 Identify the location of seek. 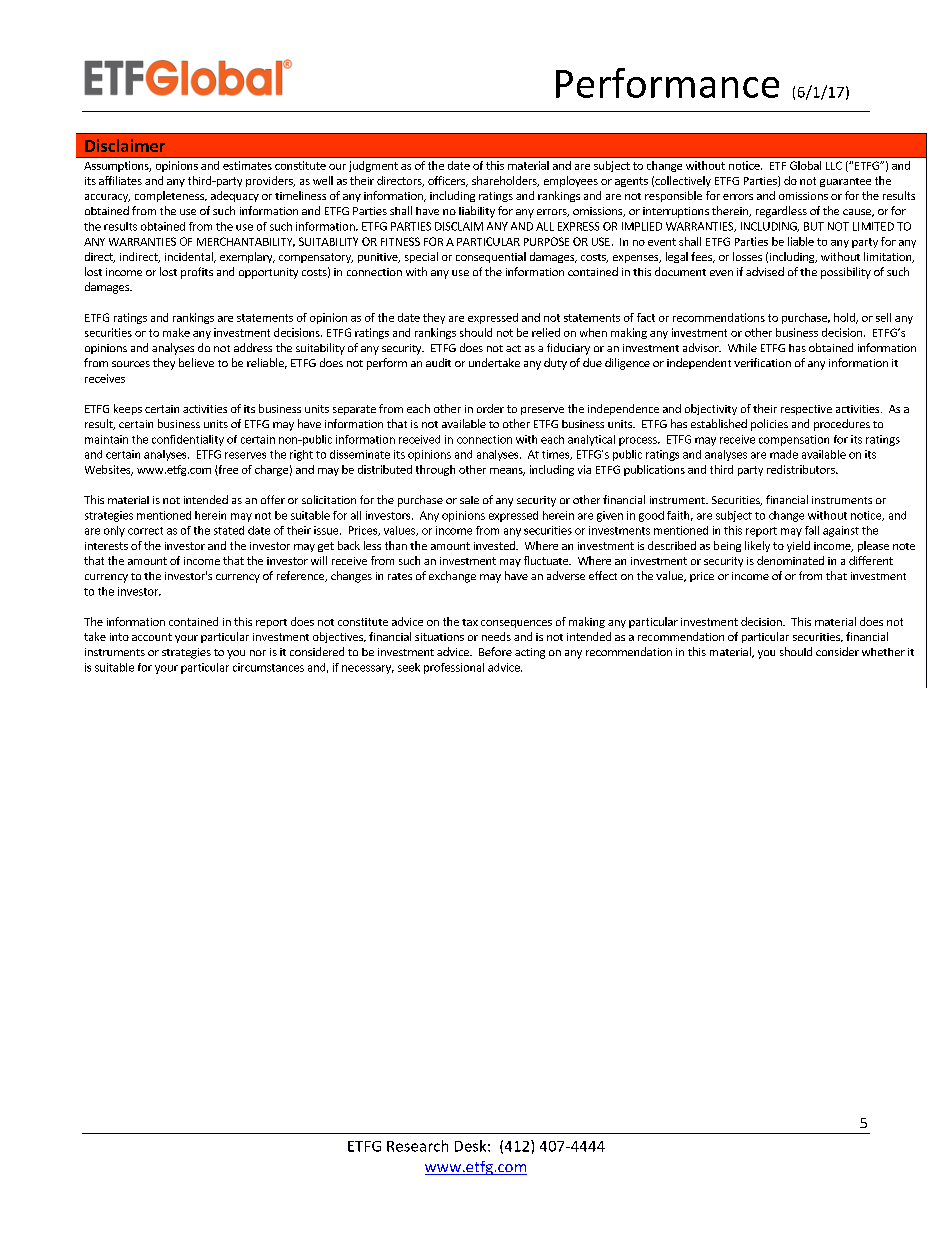
(409, 667).
